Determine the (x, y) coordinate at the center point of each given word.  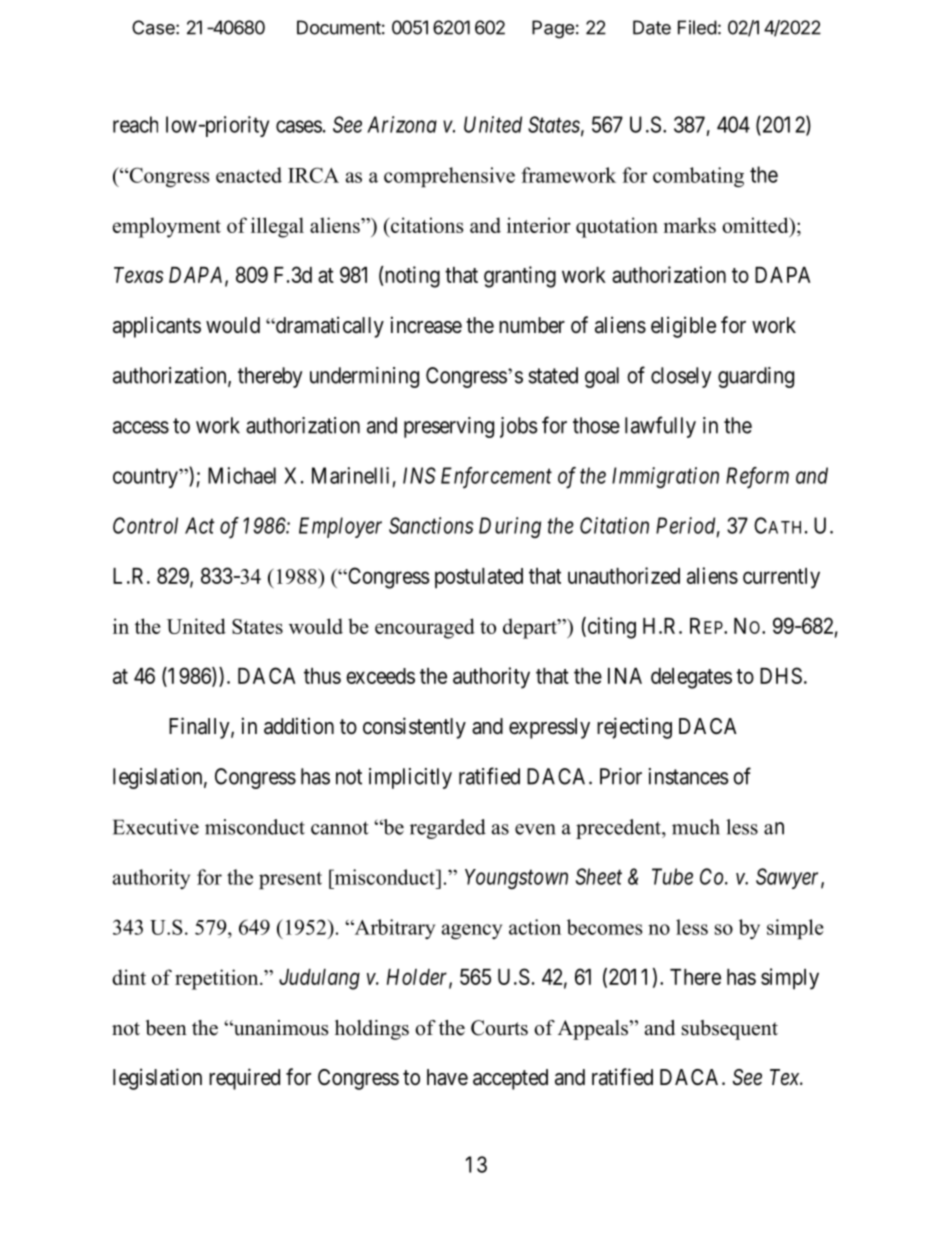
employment (167, 227)
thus (322, 676)
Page (553, 29)
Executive (156, 827)
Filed (697, 27)
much (696, 827)
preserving (449, 427)
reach (135, 124)
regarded (448, 829)
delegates (691, 678)
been (166, 1028)
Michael (242, 475)
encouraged (425, 628)
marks (690, 225)
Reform (757, 478)
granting (520, 277)
